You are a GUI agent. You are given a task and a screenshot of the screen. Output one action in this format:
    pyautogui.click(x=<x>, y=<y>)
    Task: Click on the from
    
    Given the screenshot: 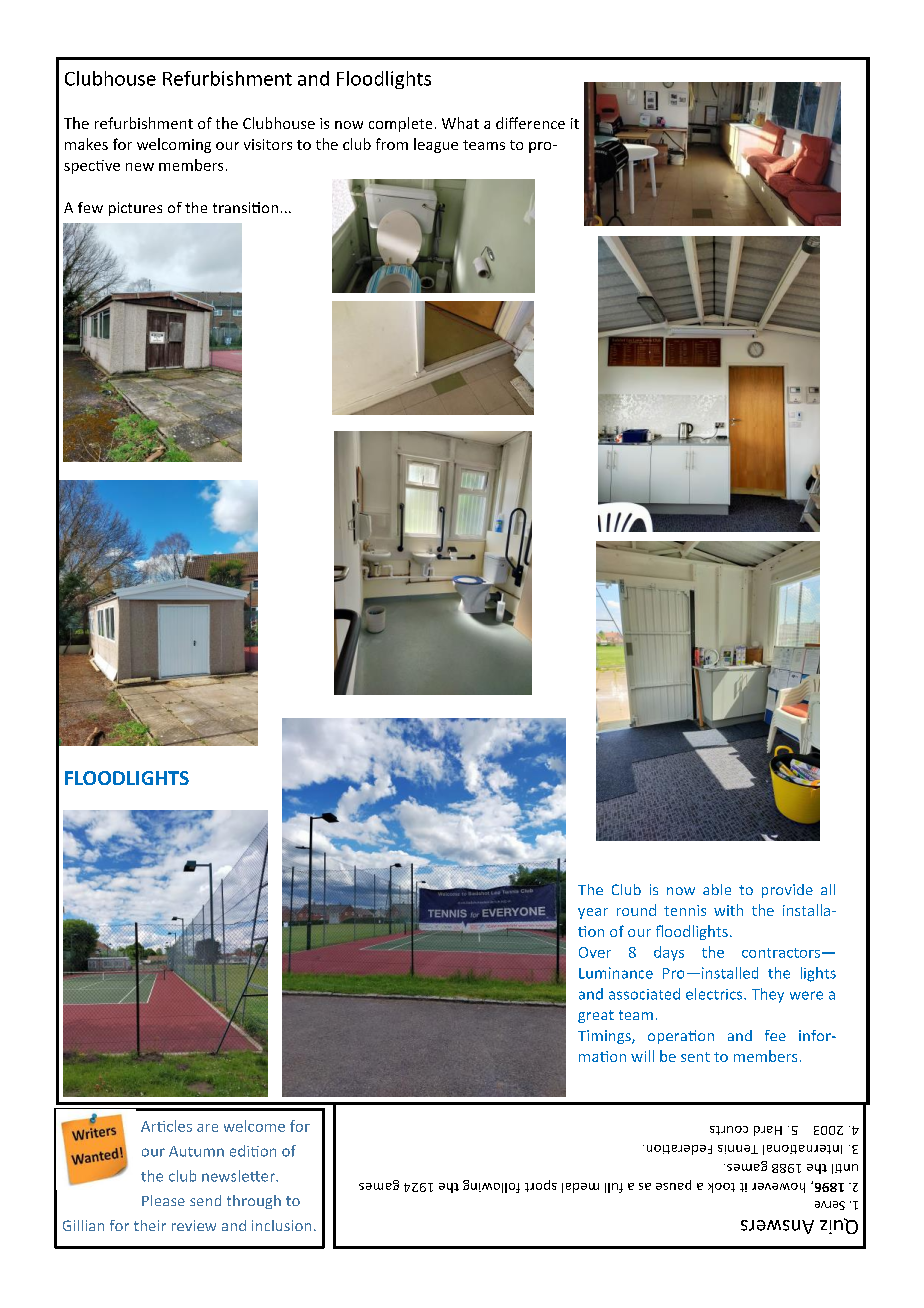 What is the action you would take?
    pyautogui.click(x=392, y=144)
